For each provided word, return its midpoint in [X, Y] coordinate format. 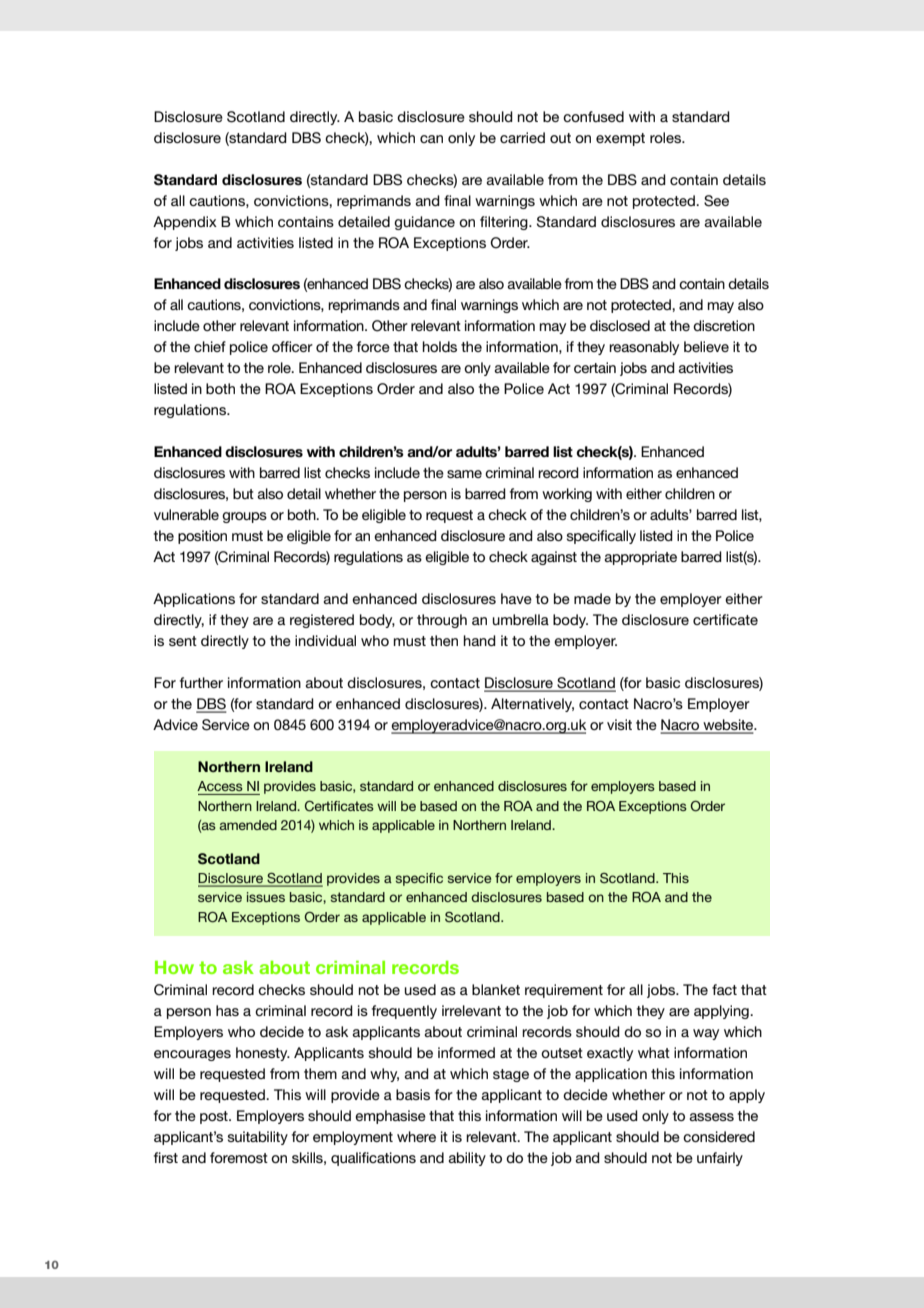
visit [619, 724]
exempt [620, 139]
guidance [424, 223]
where [416, 1136]
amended [248, 825]
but [243, 493]
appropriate [640, 558]
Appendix [185, 223]
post [215, 1117]
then [444, 640]
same [464, 474]
